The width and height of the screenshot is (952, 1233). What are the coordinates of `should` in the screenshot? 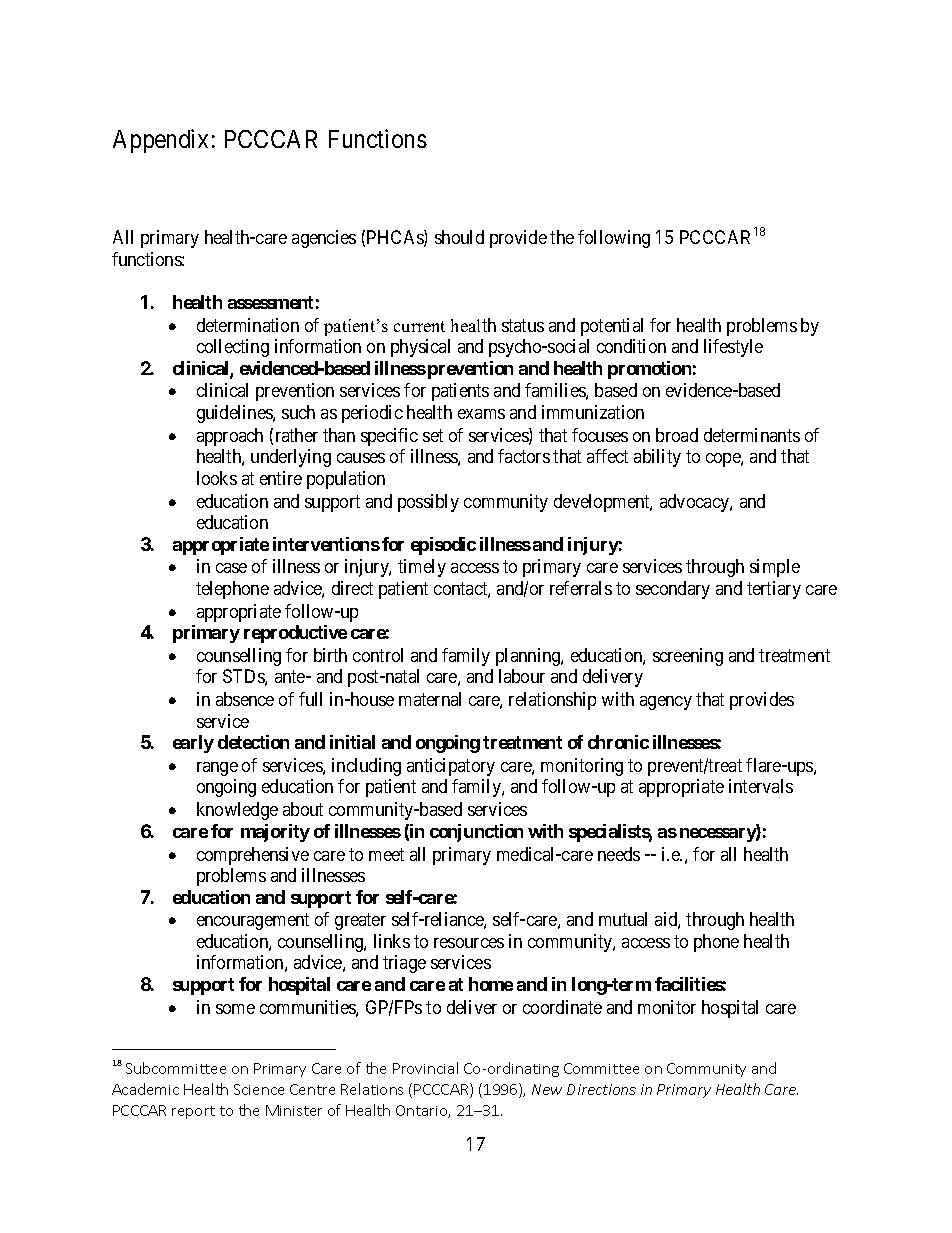 It's located at (459, 237).
